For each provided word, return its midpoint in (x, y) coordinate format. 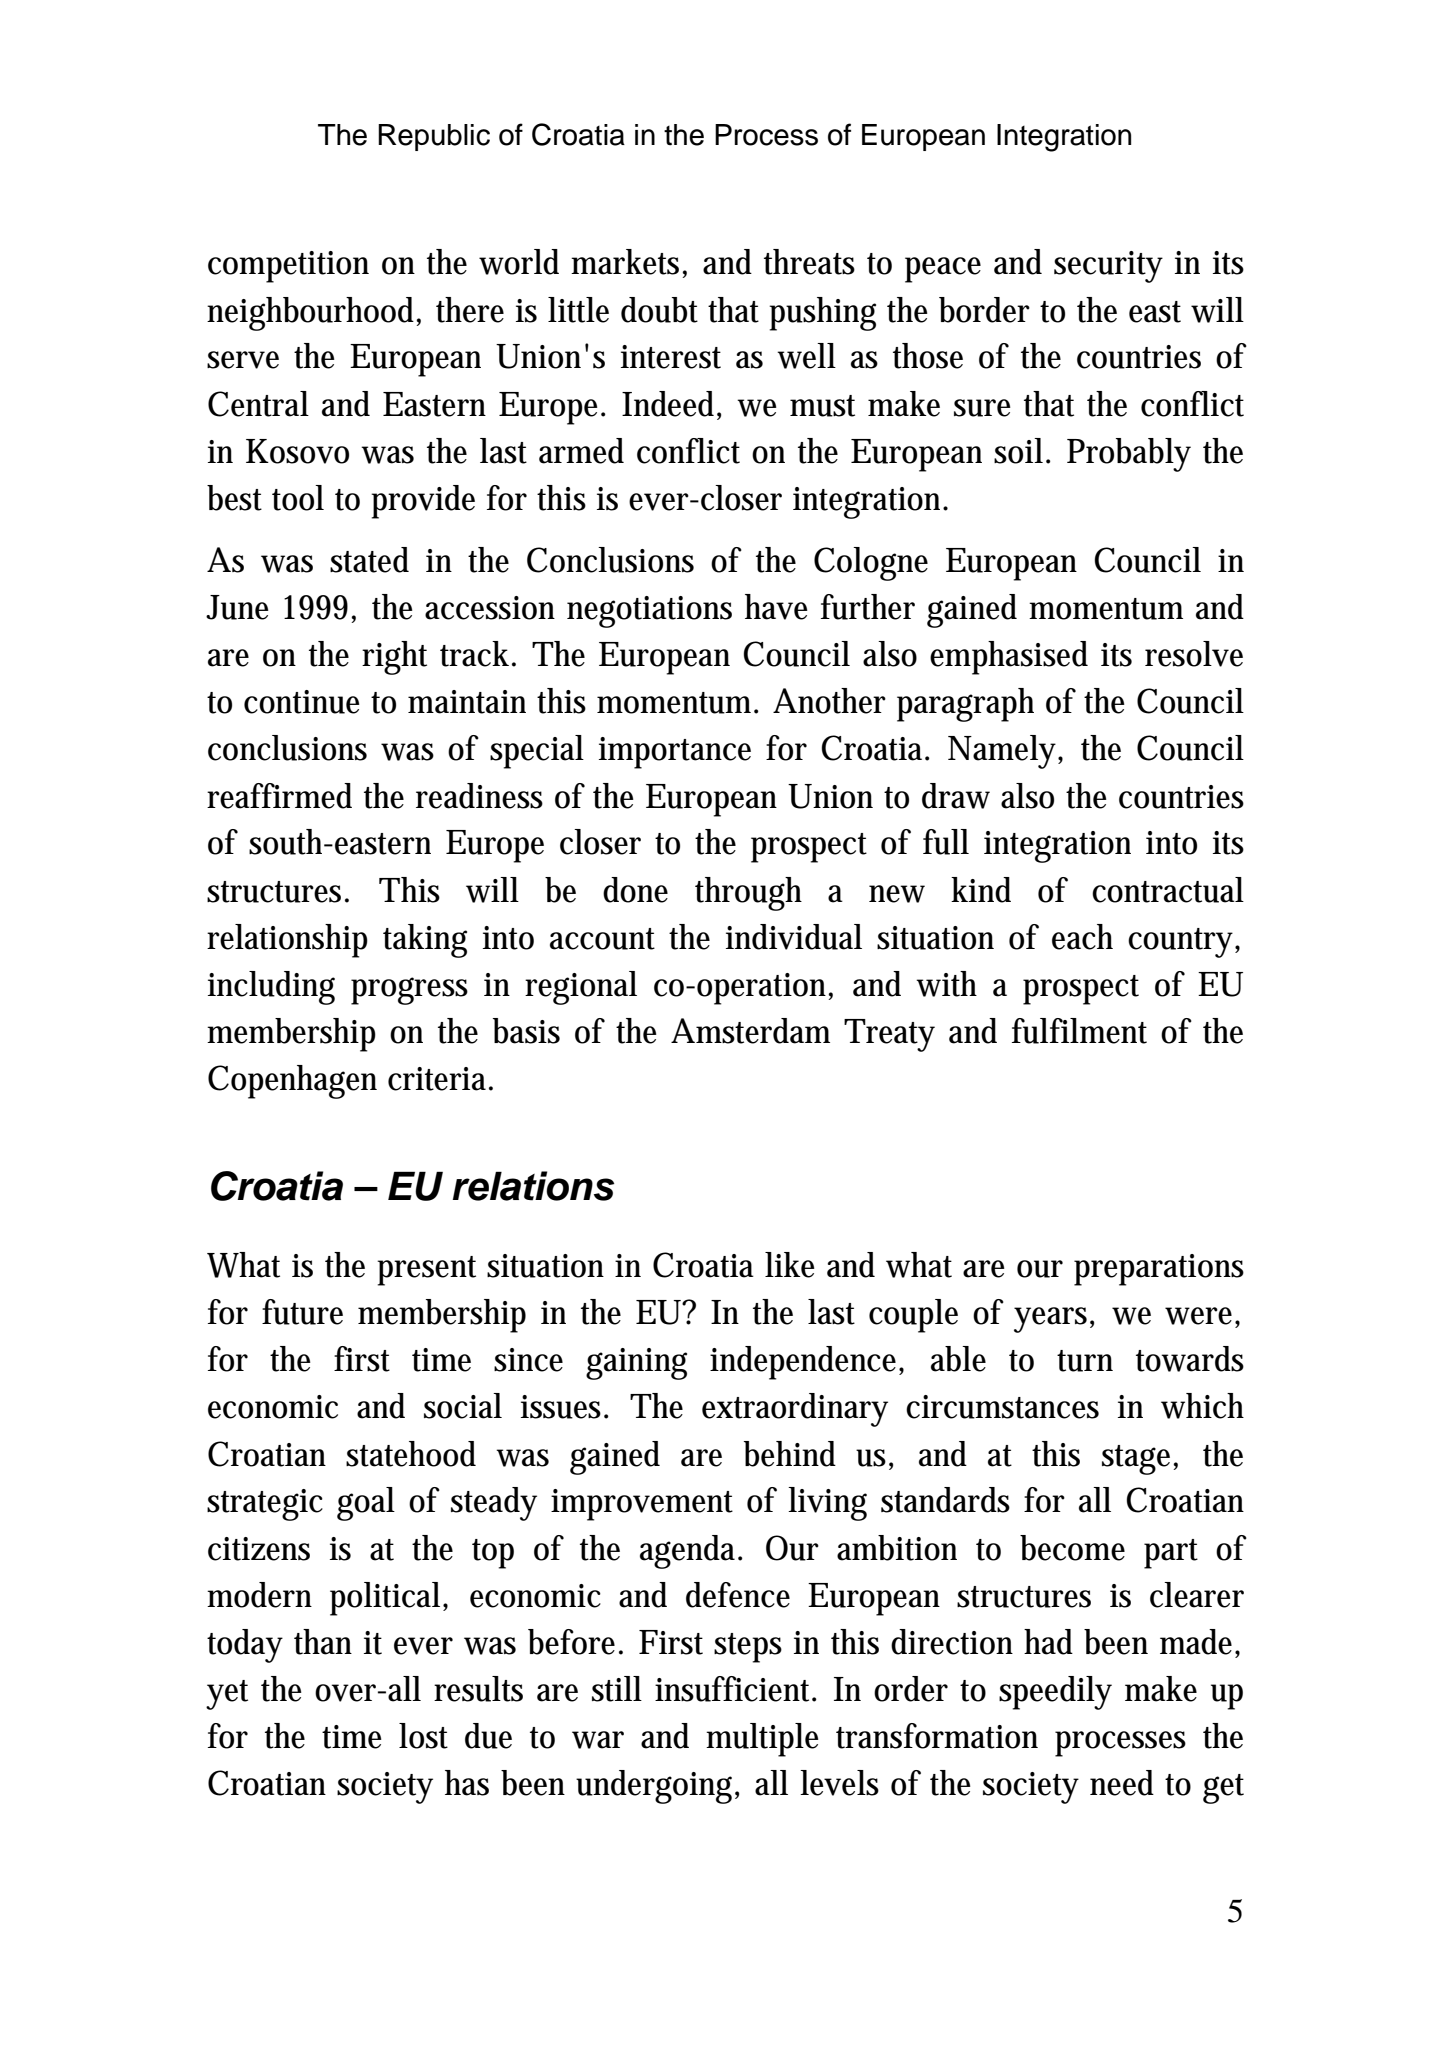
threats (809, 262)
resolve (1194, 654)
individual (794, 937)
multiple (762, 1740)
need (1122, 1783)
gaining (636, 1364)
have (776, 607)
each (1082, 937)
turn (1085, 1361)
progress (409, 991)
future (302, 1312)
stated (369, 560)
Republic (434, 137)
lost (423, 1736)
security (1108, 267)
